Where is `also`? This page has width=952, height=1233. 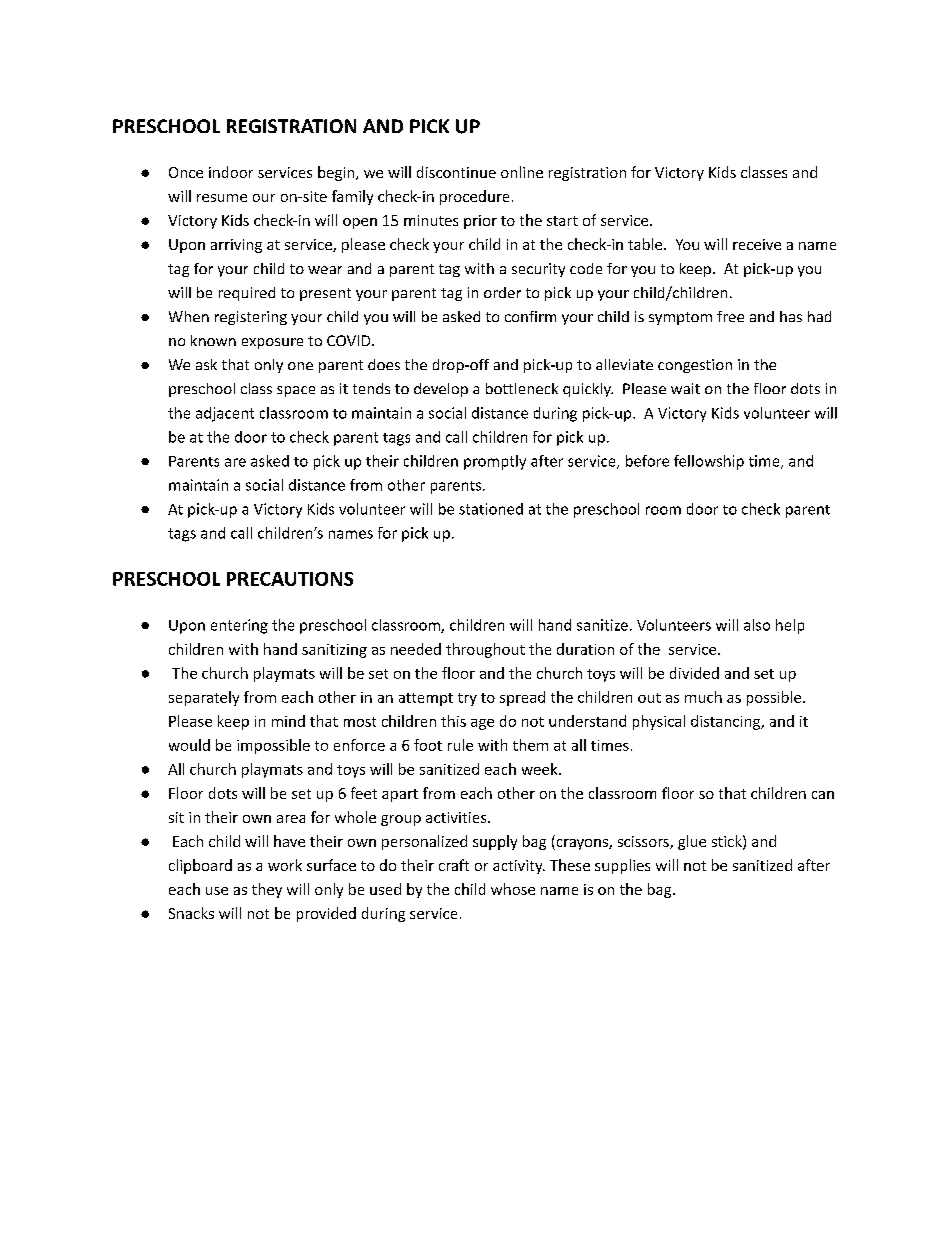
also is located at coordinates (757, 625).
